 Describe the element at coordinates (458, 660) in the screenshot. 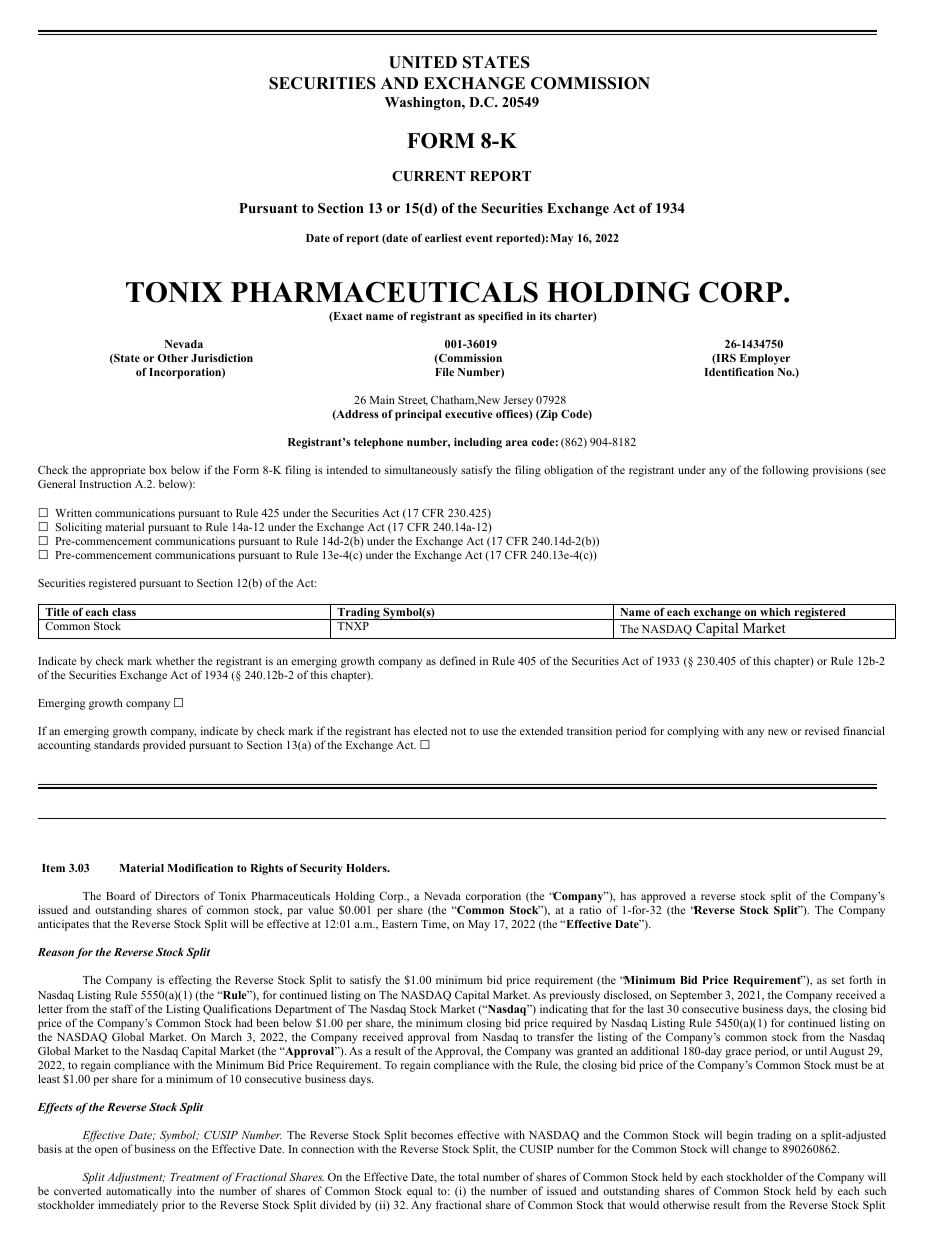

I see `defined` at that location.
